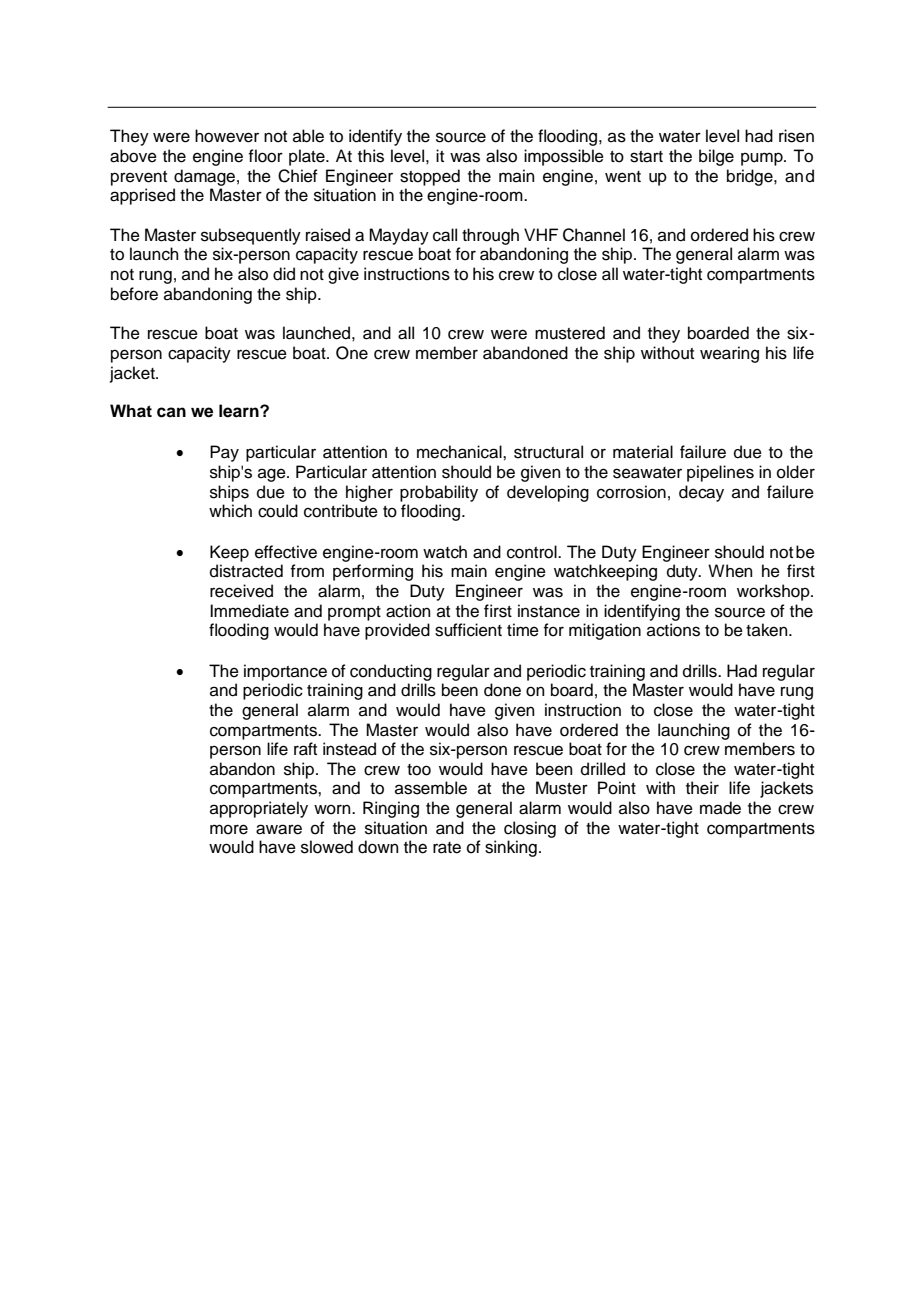 Image resolution: width=924 pixels, height=1308 pixels. What do you see at coordinates (439, 493) in the screenshot?
I see `probability` at bounding box center [439, 493].
